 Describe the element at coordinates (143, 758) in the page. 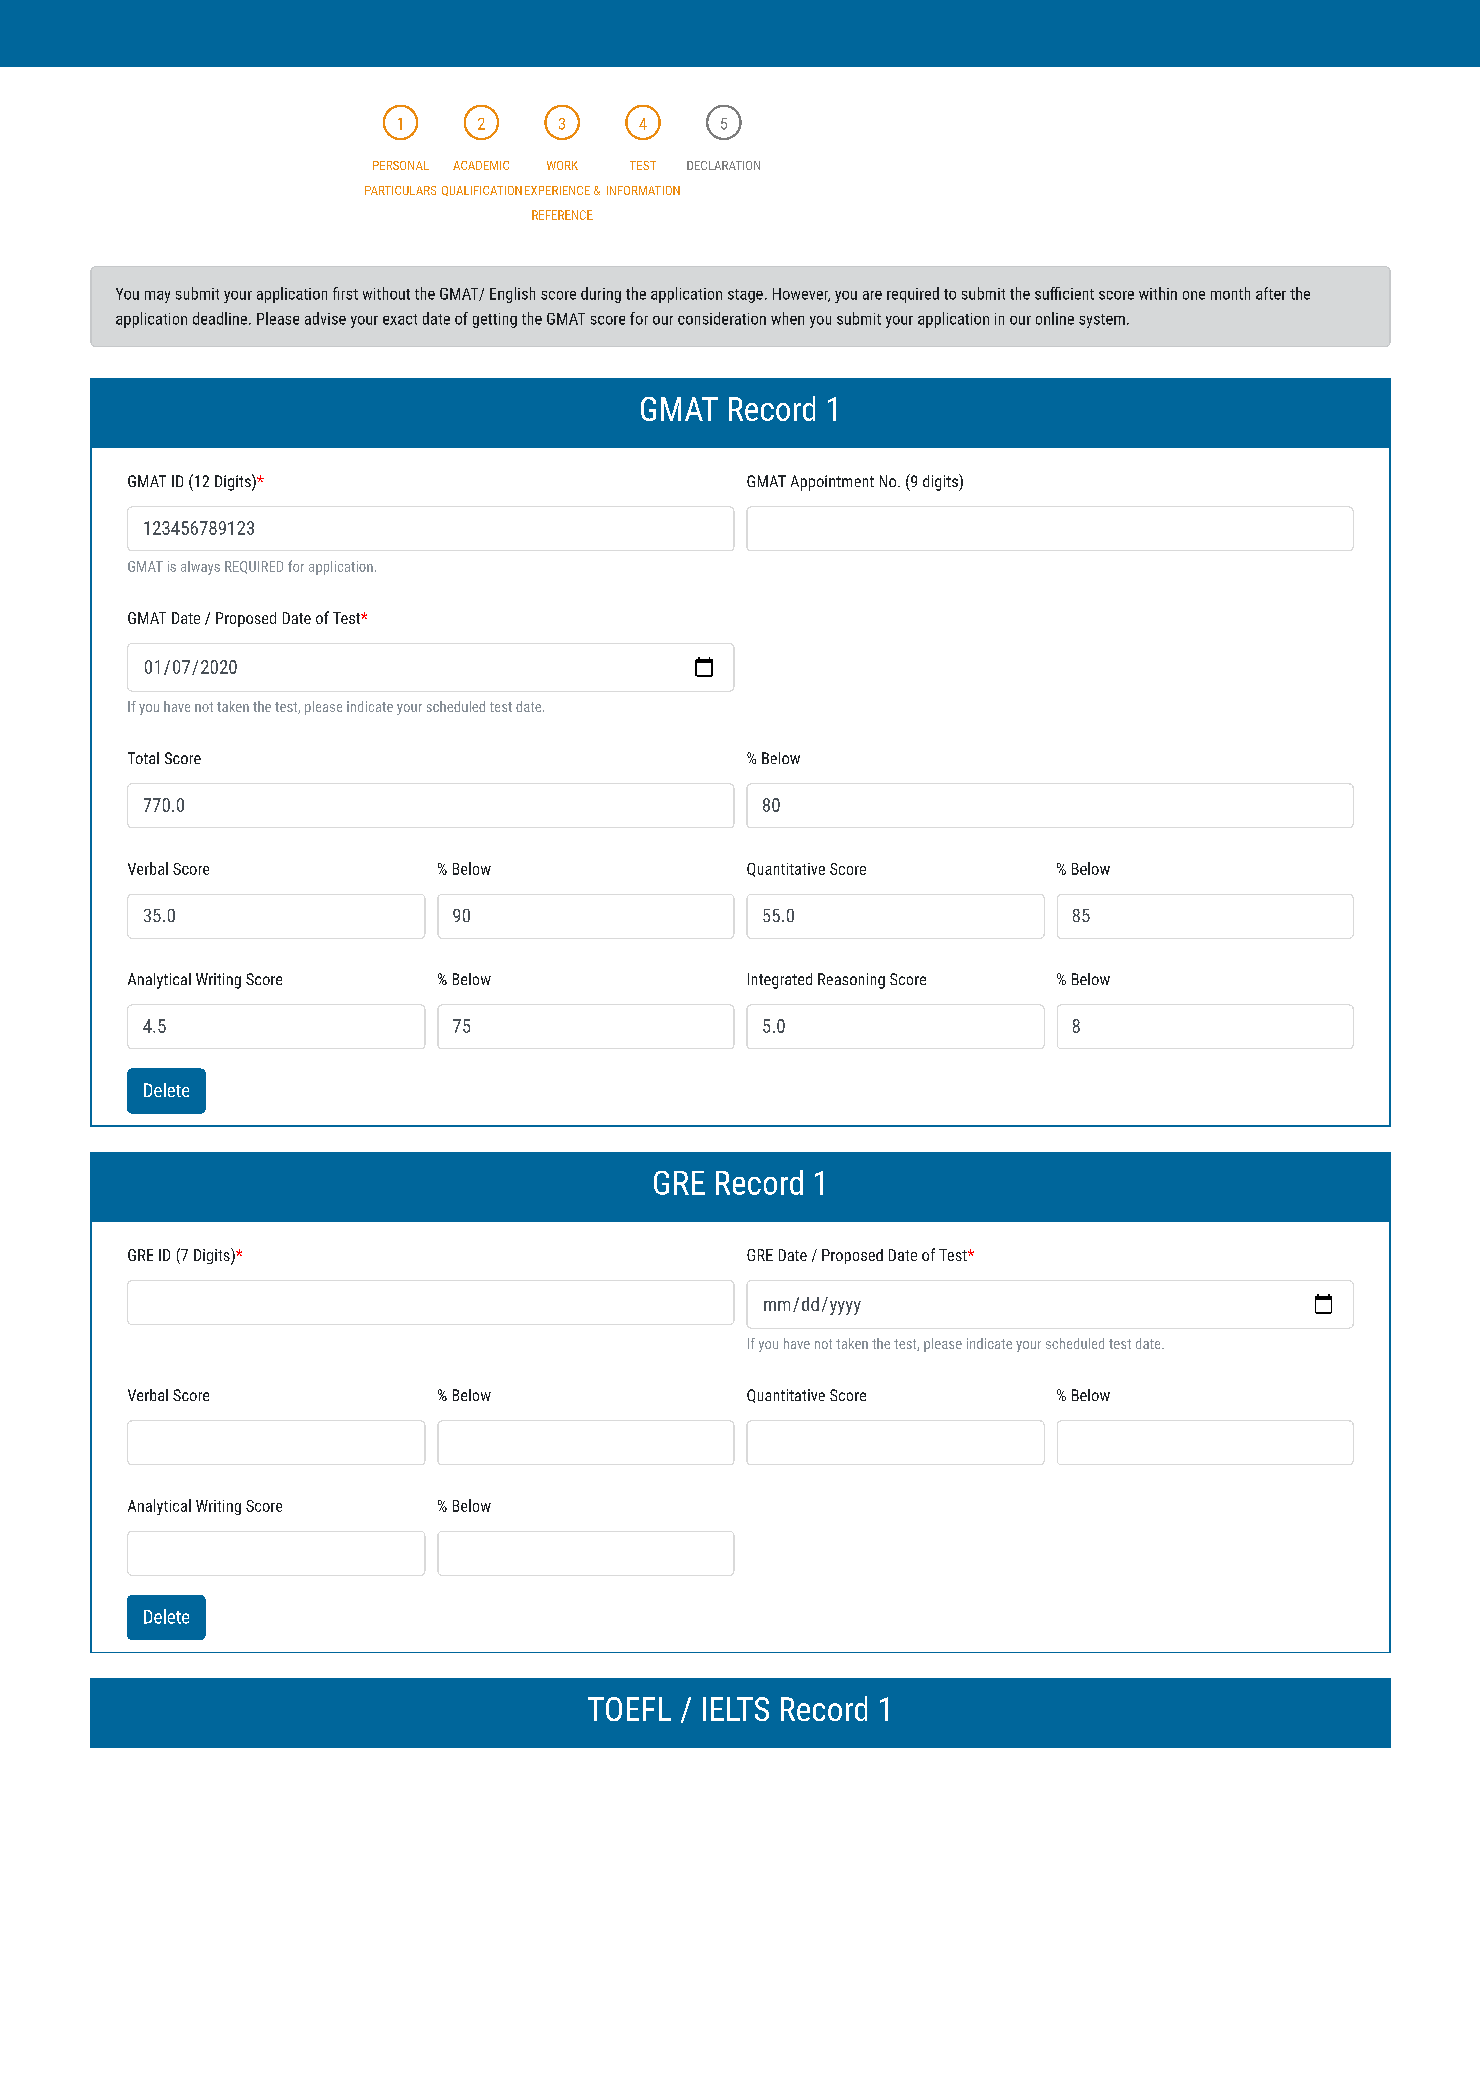

I see `Total` at that location.
